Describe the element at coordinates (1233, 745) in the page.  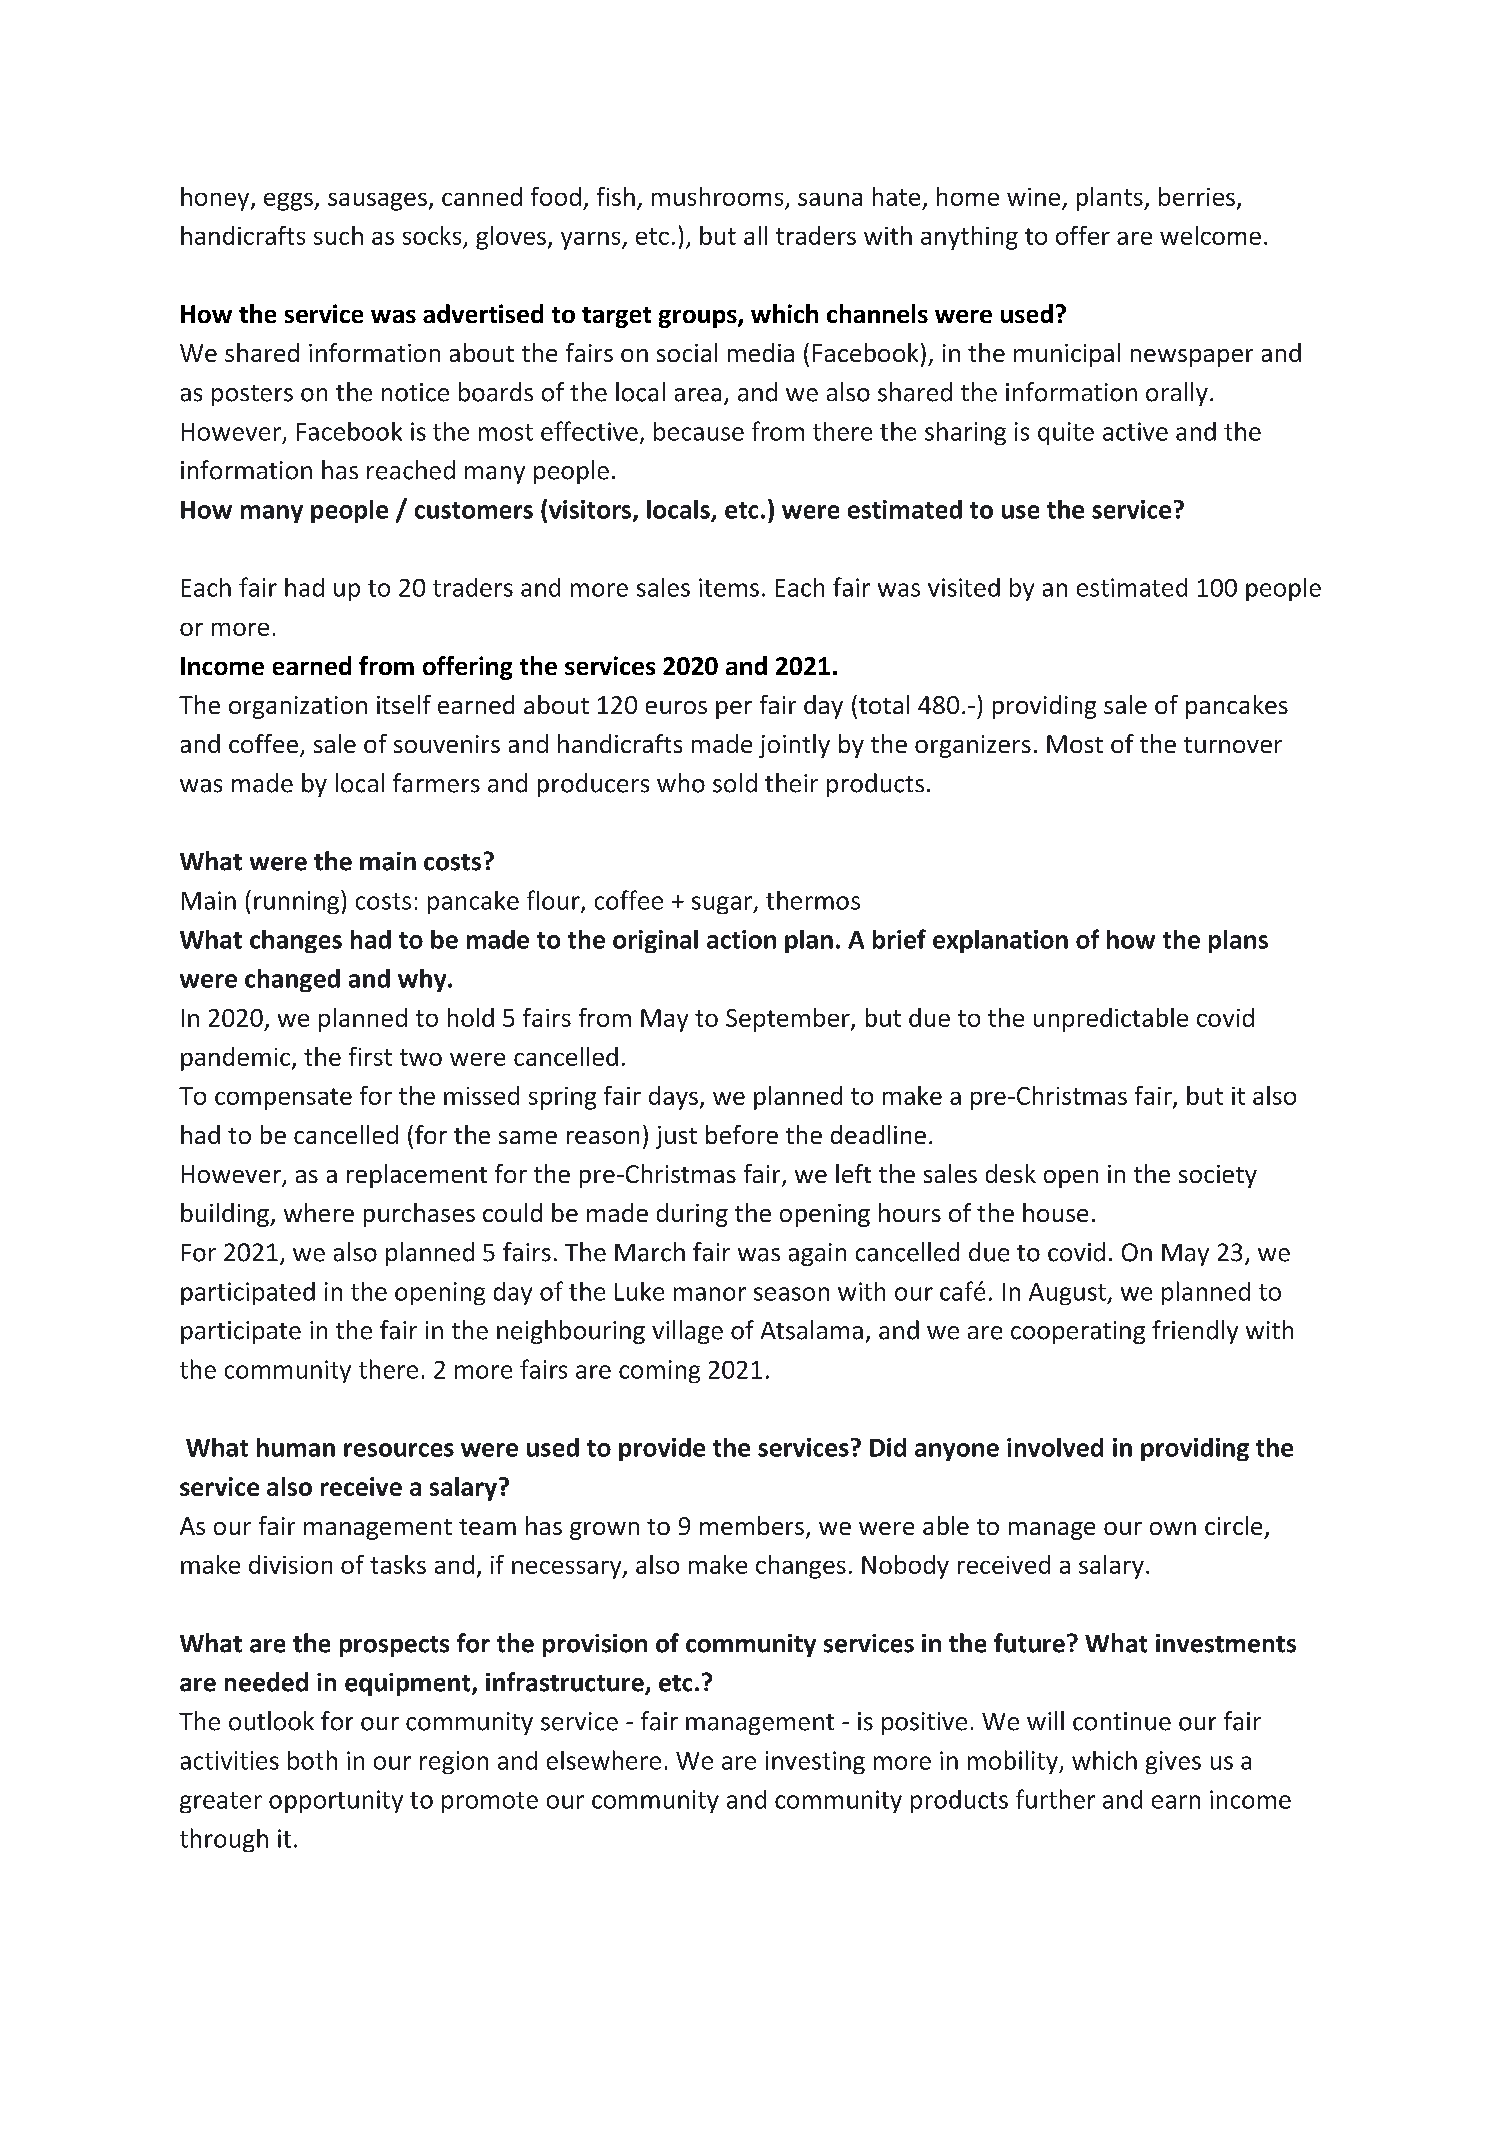
I see `turnover` at that location.
